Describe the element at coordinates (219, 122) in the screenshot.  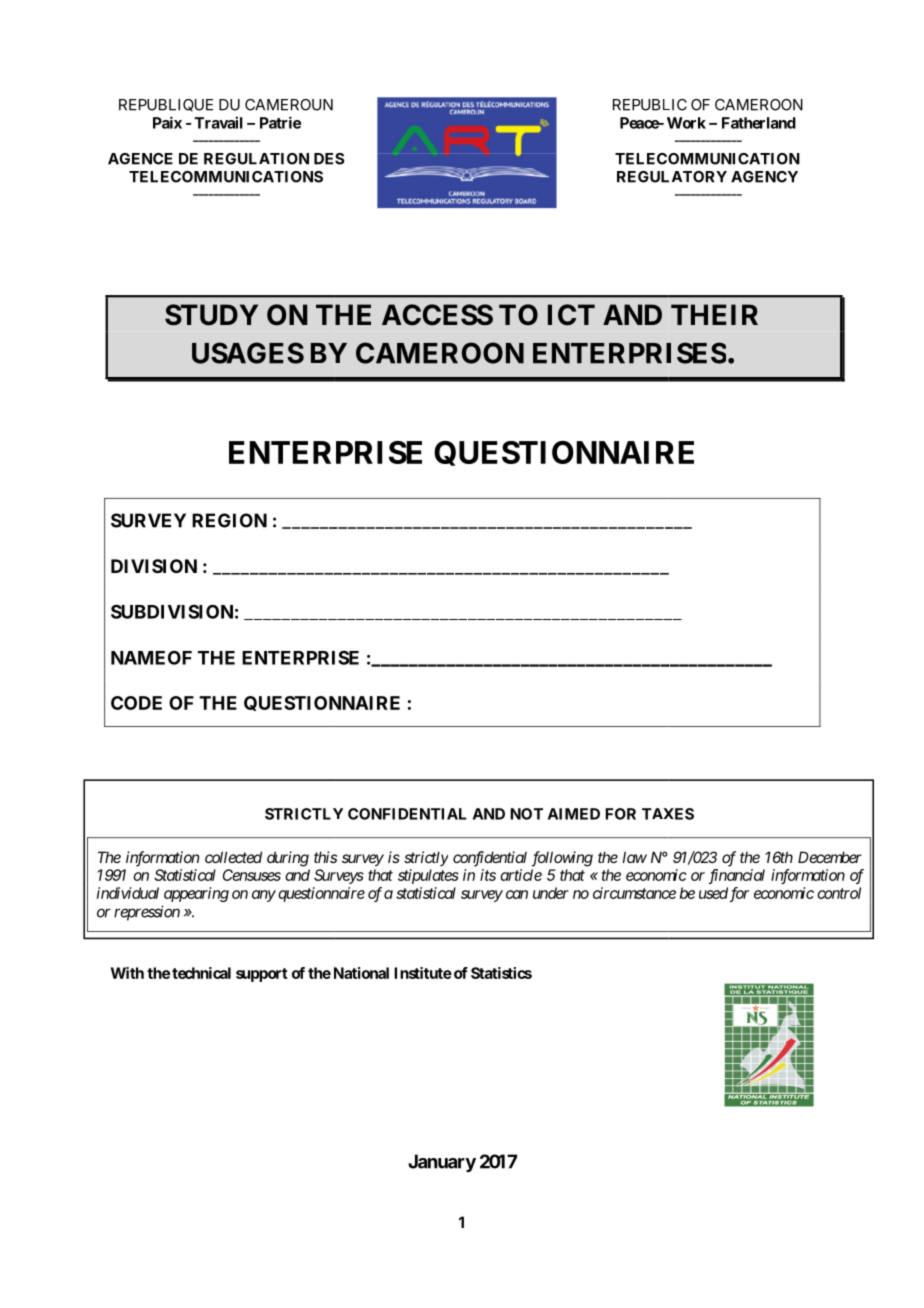
I see `Travail` at that location.
